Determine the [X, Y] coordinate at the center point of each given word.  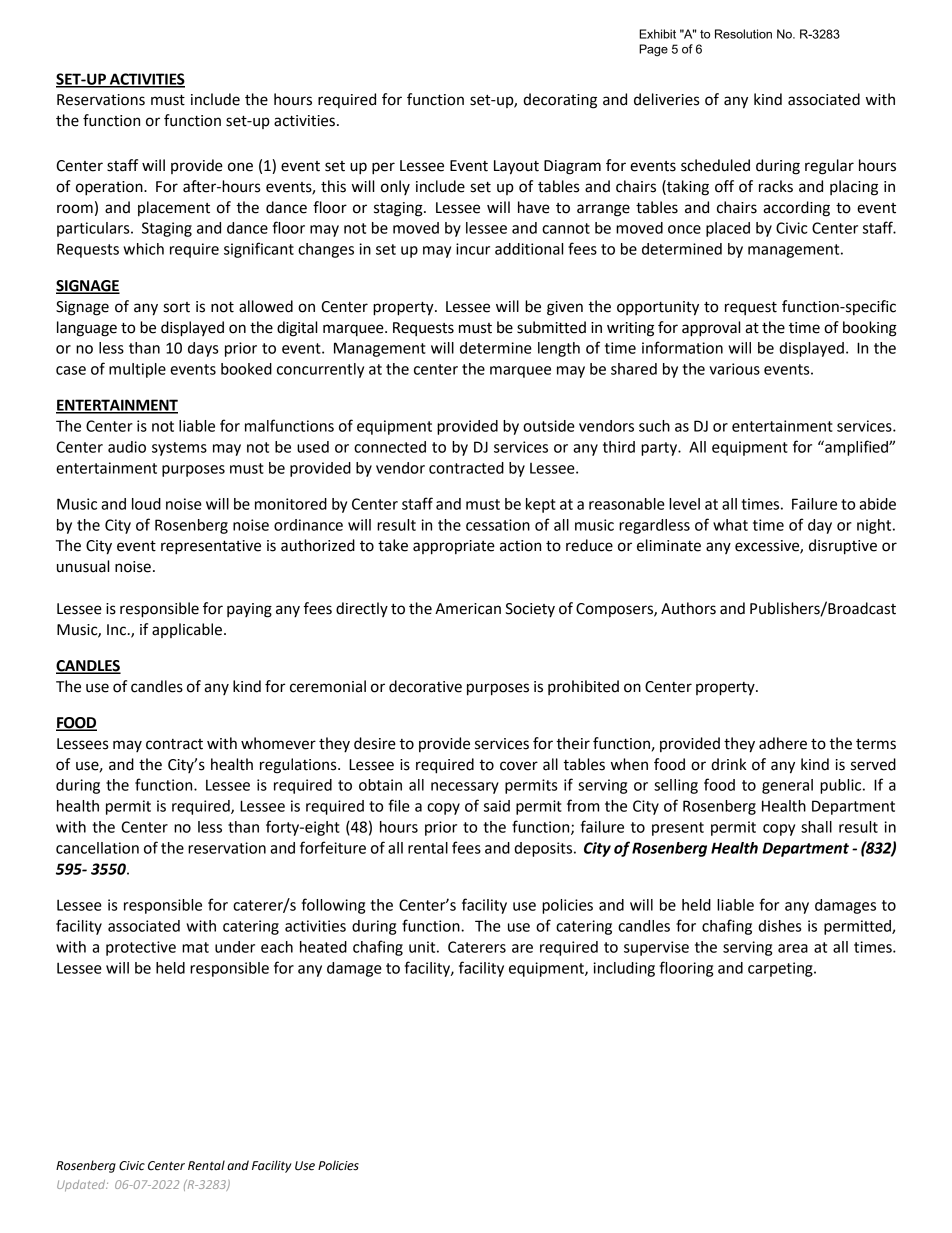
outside [549, 426]
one [240, 167]
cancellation [97, 848]
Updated [82, 1186]
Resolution [743, 34]
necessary [465, 788]
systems [179, 449]
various [734, 369]
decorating [560, 101]
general [787, 786]
